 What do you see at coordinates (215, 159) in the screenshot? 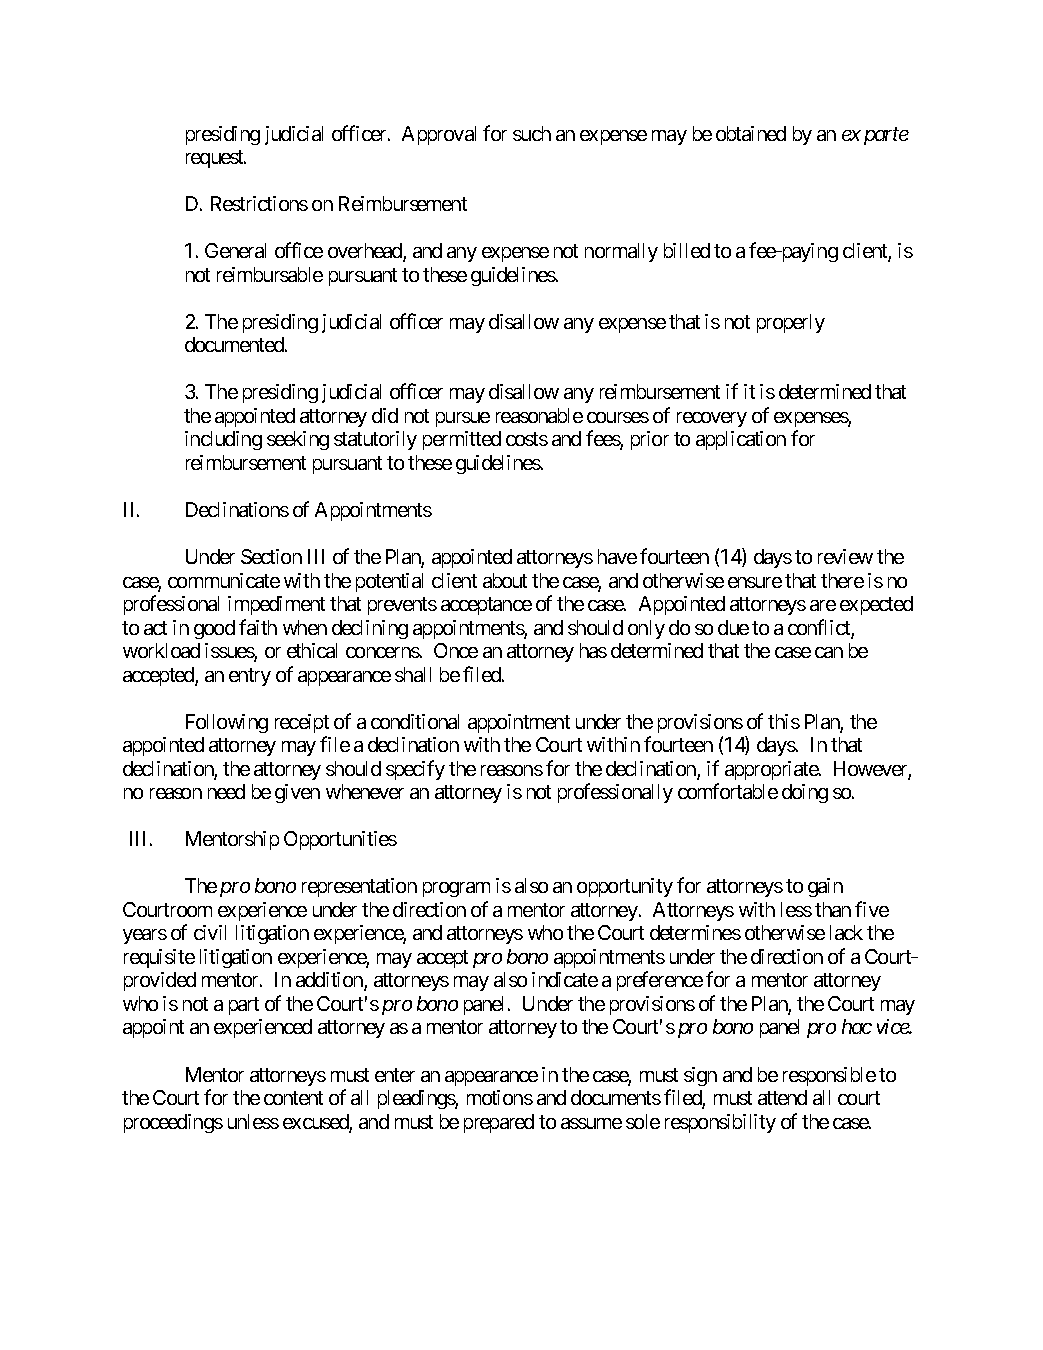
I see `request` at bounding box center [215, 159].
